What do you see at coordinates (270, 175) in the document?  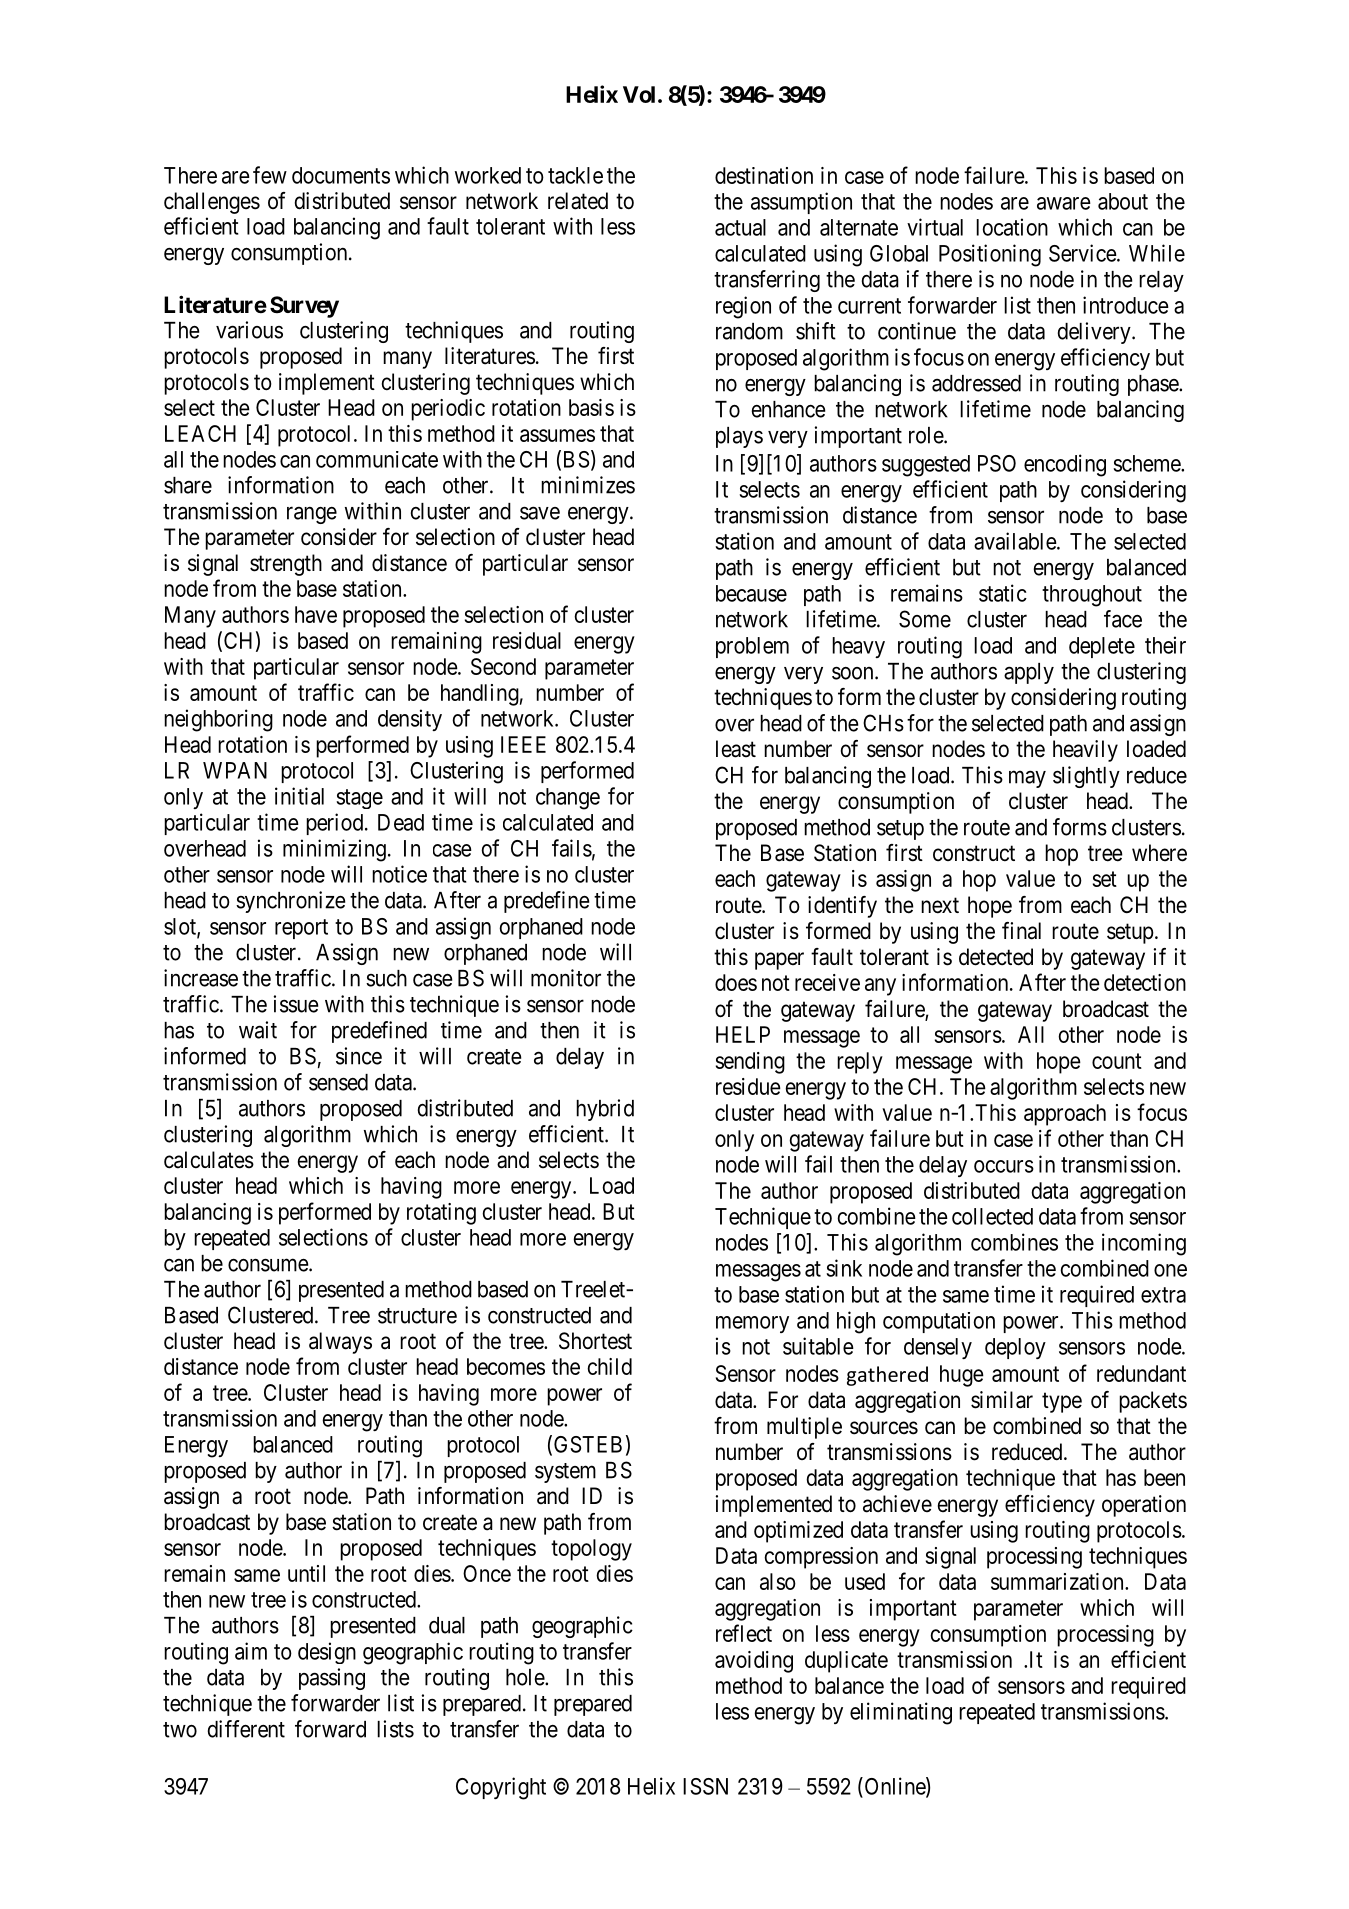 I see `few` at bounding box center [270, 175].
